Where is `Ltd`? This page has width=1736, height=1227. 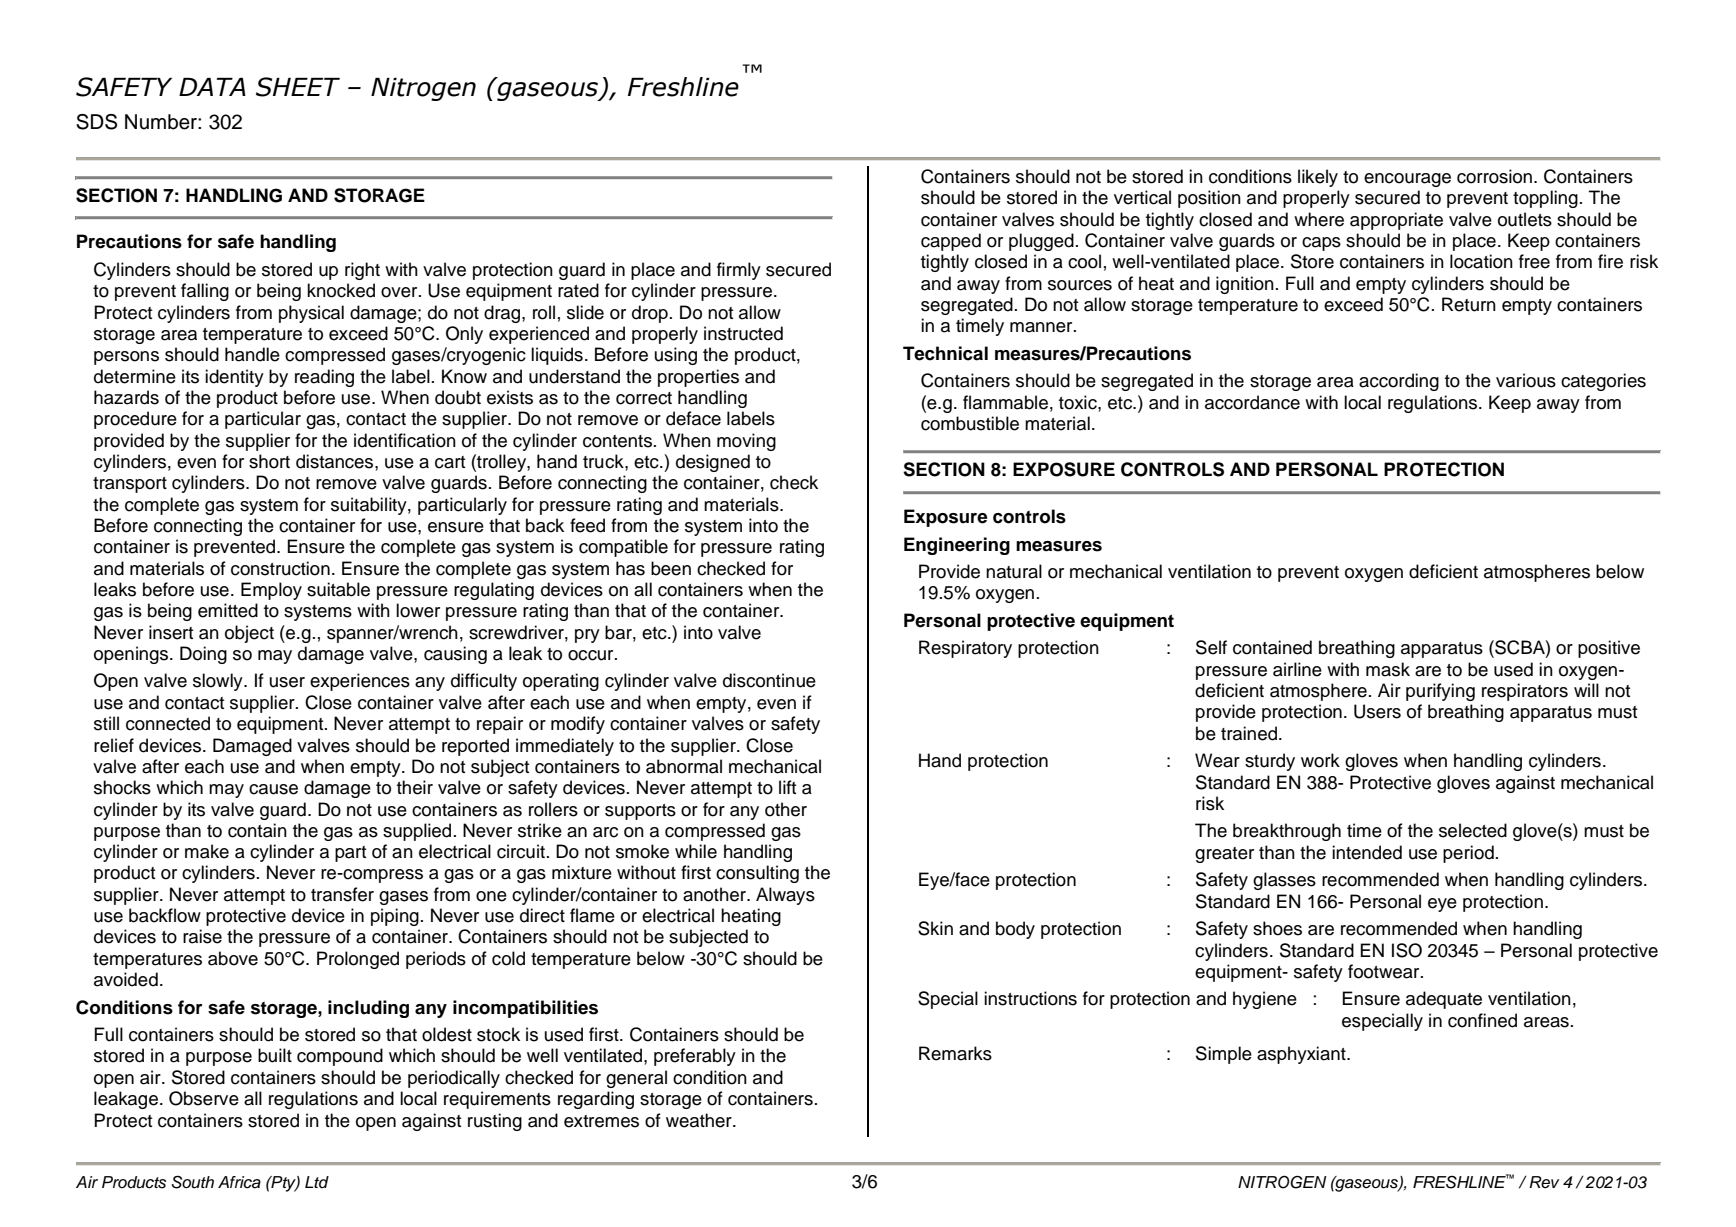
Ltd is located at coordinates (317, 1182).
